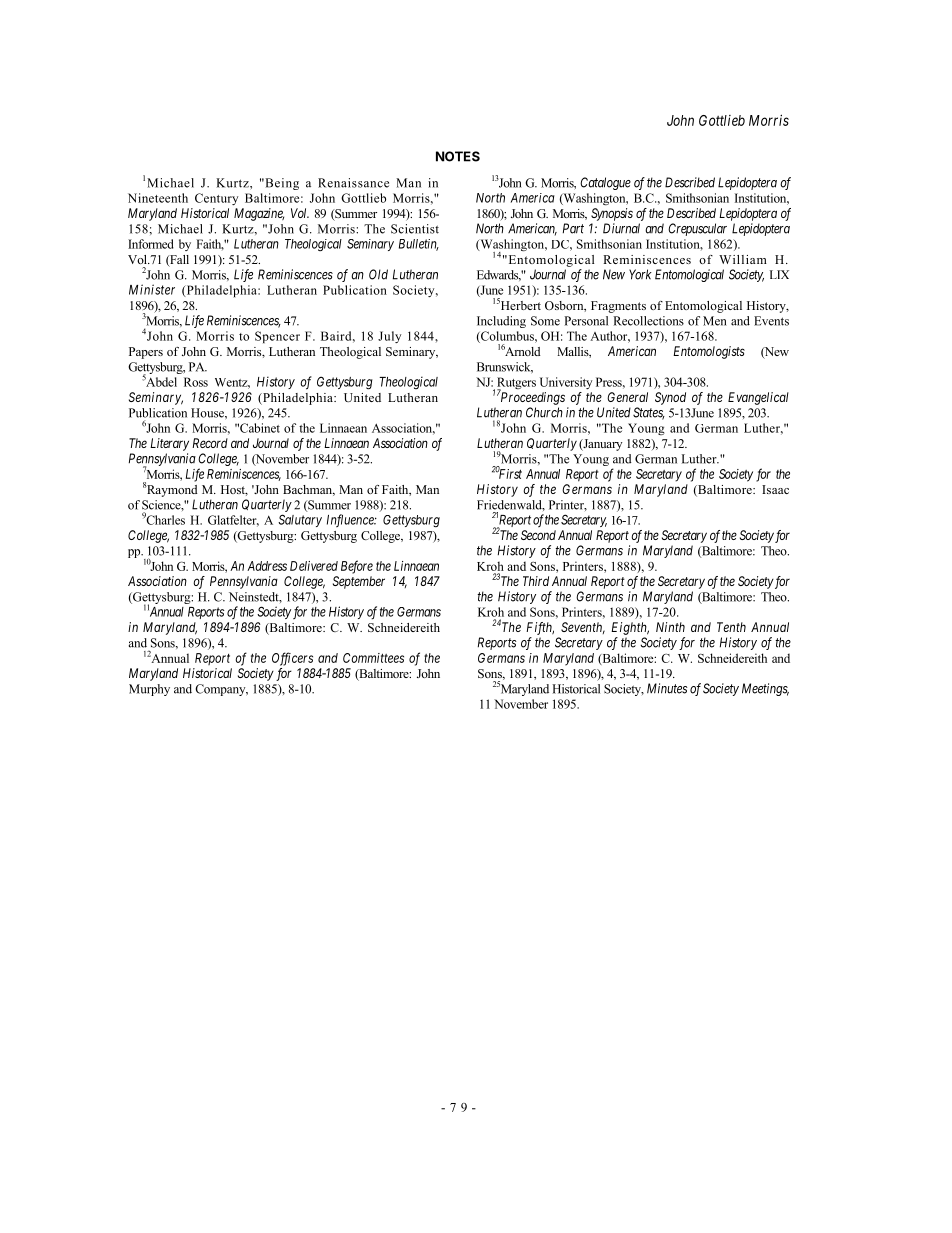 The height and width of the document is (1233, 952). Describe the element at coordinates (544, 412) in the document. I see `Church` at that location.
